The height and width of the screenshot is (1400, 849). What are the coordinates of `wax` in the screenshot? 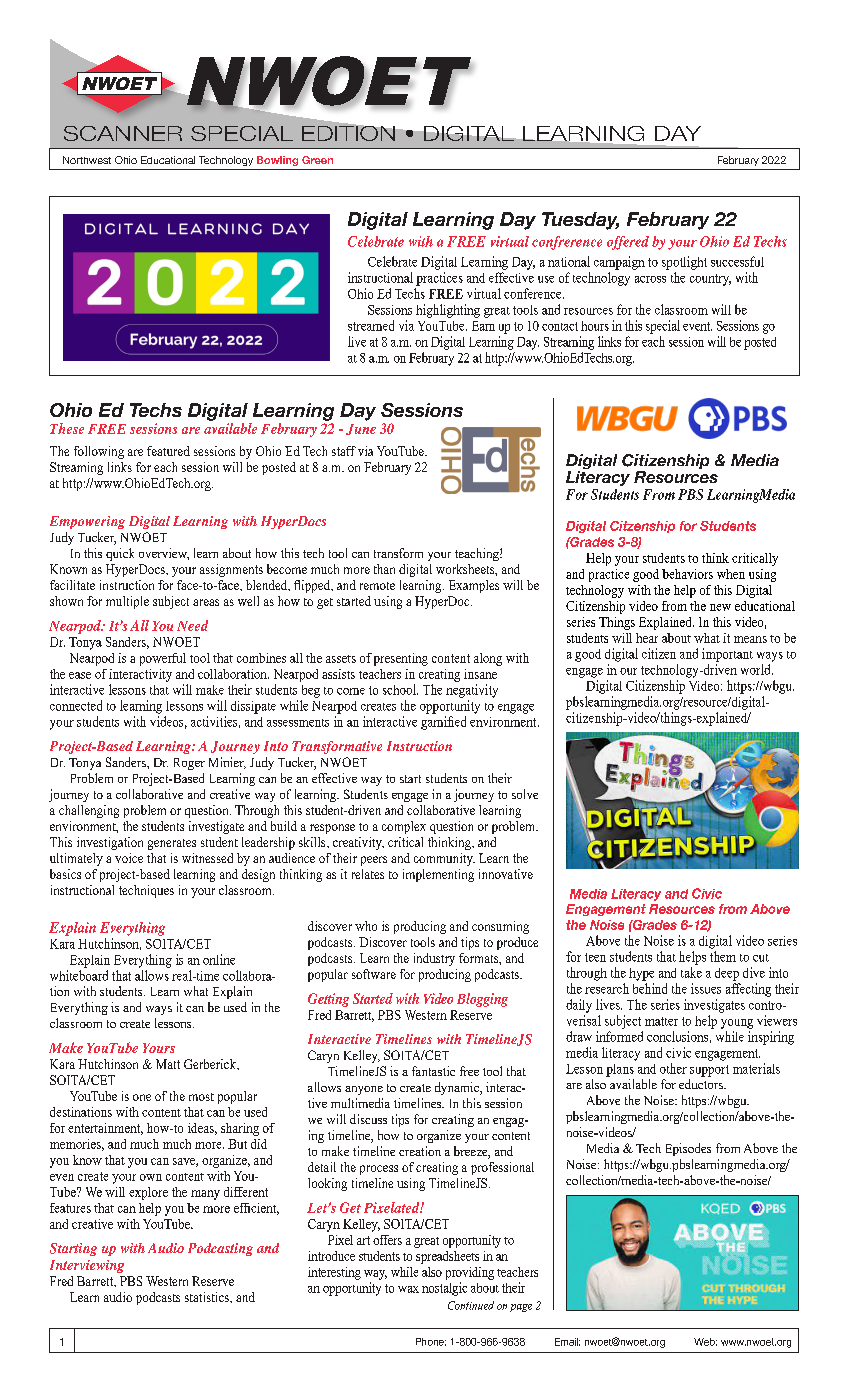 It's located at (408, 1289).
